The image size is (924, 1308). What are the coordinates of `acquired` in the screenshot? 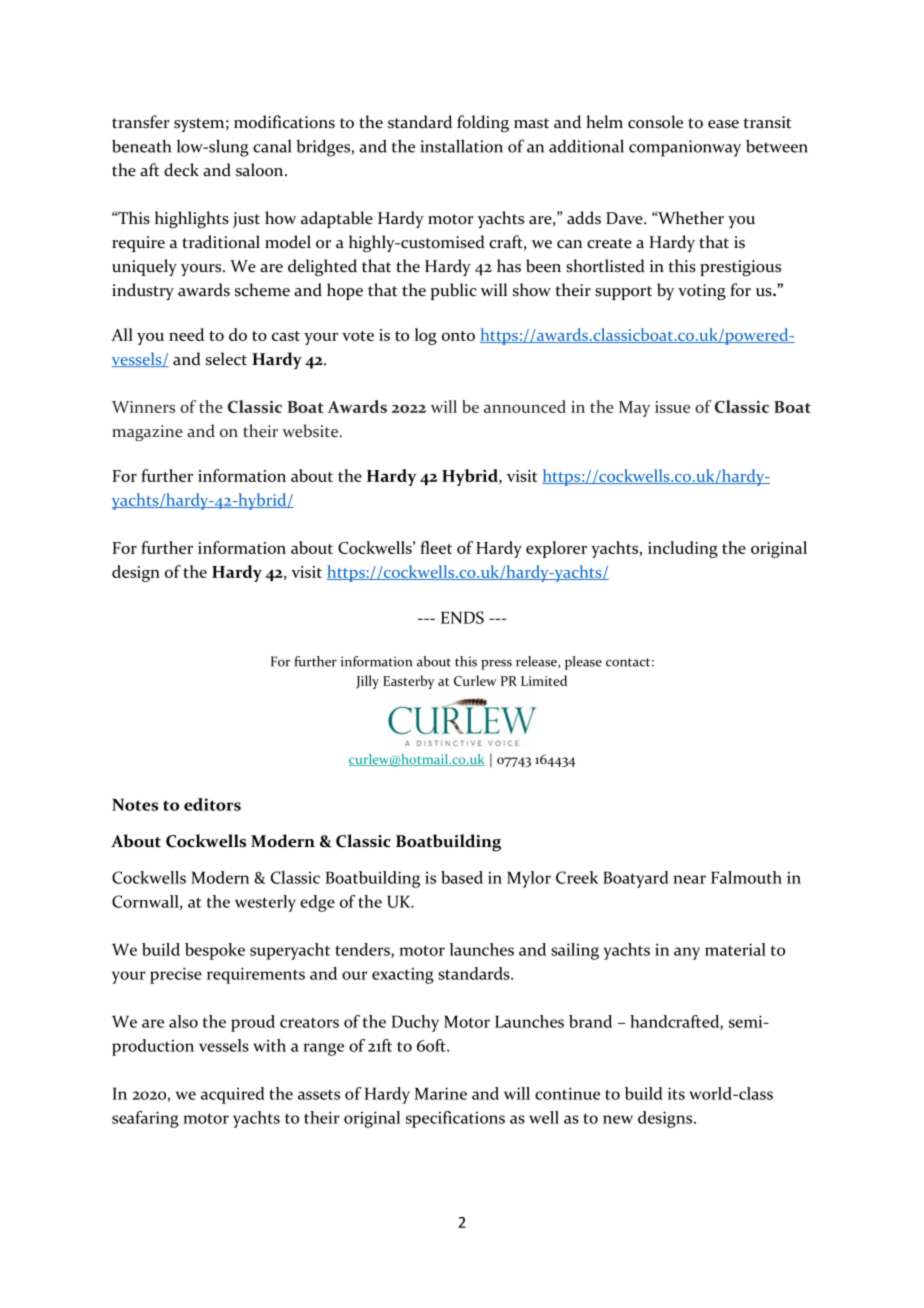 It's located at (233, 1095).
